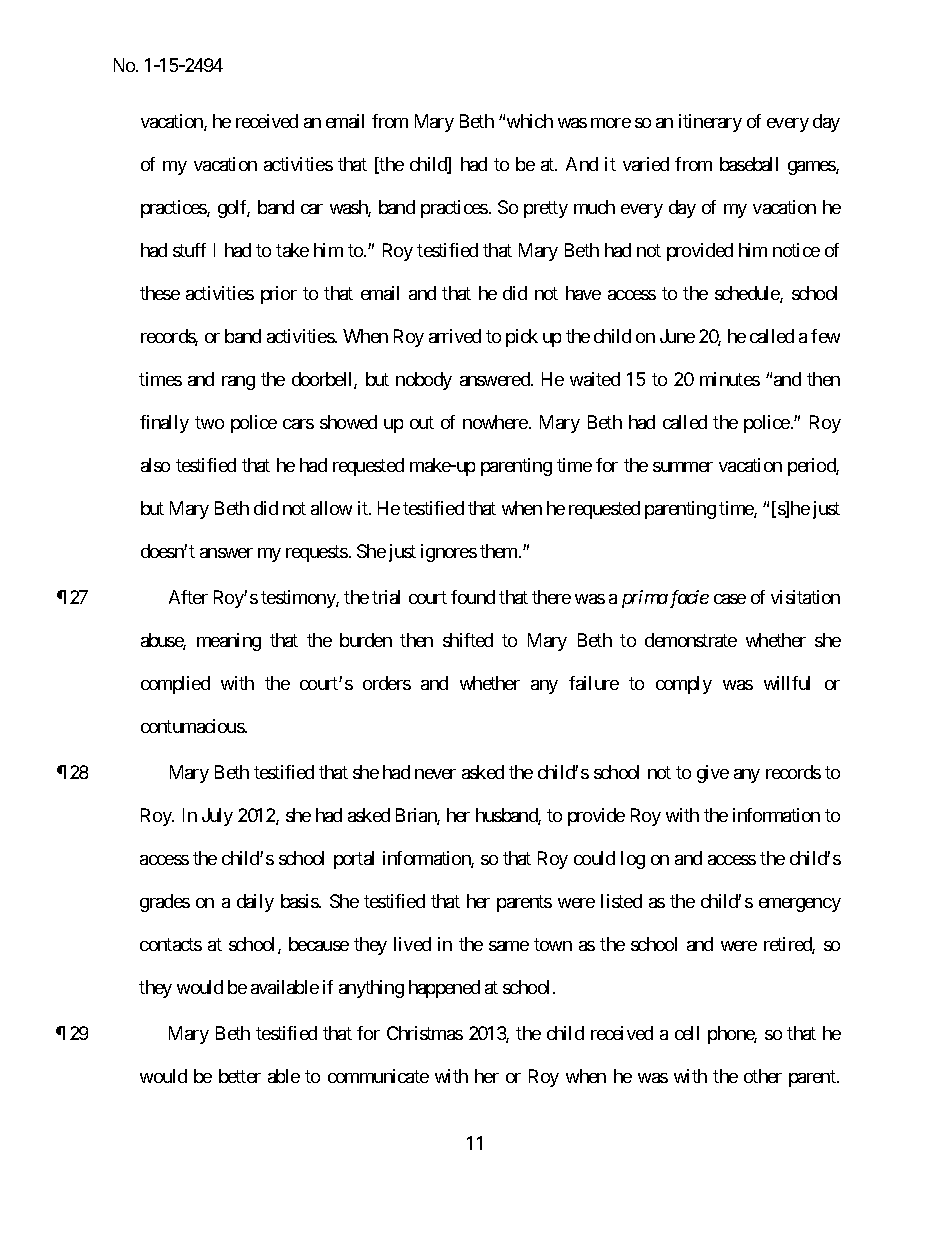  What do you see at coordinates (749, 164) in the page?
I see `baseball` at bounding box center [749, 164].
